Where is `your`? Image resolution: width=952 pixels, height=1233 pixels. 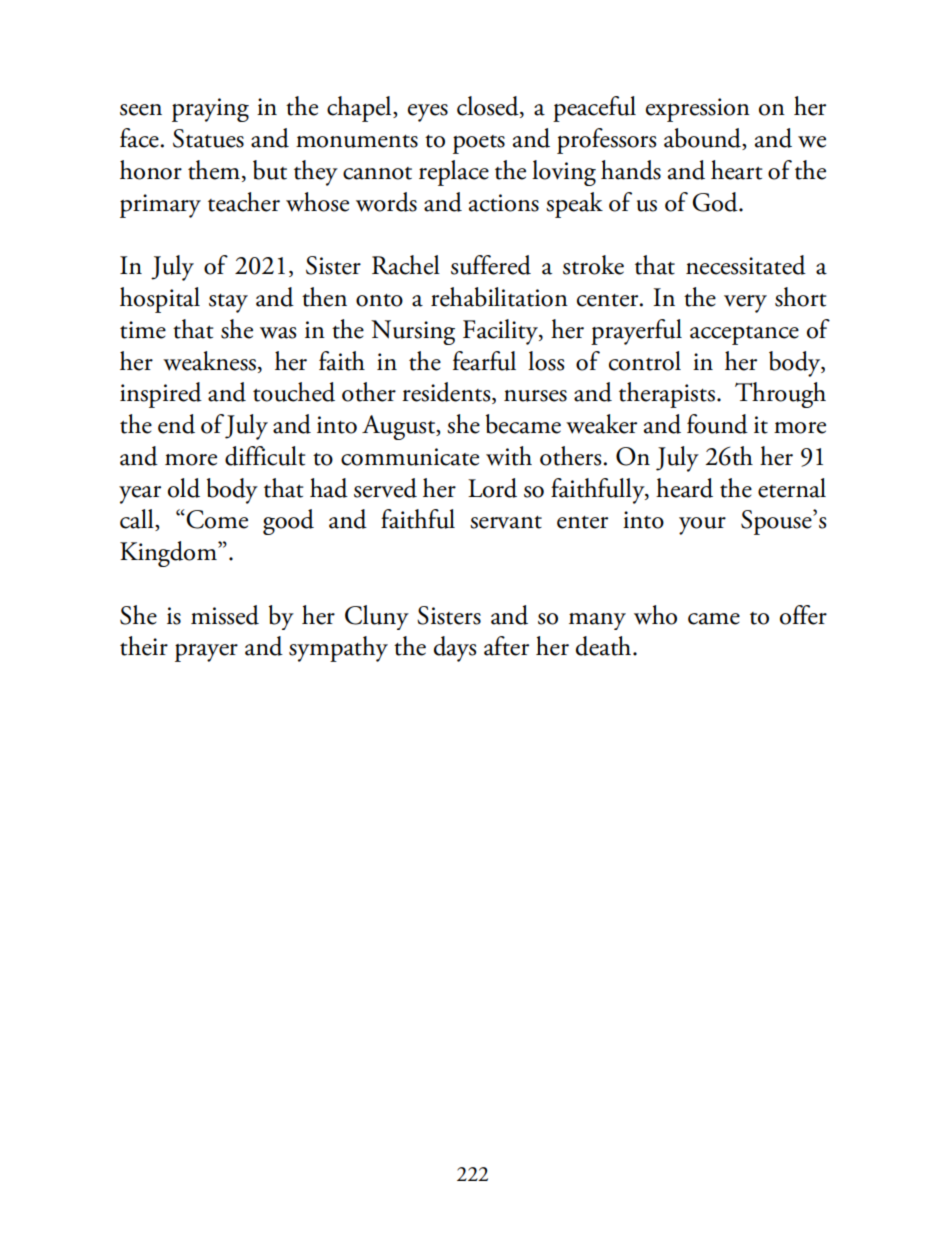
your is located at coordinates (702, 526).
